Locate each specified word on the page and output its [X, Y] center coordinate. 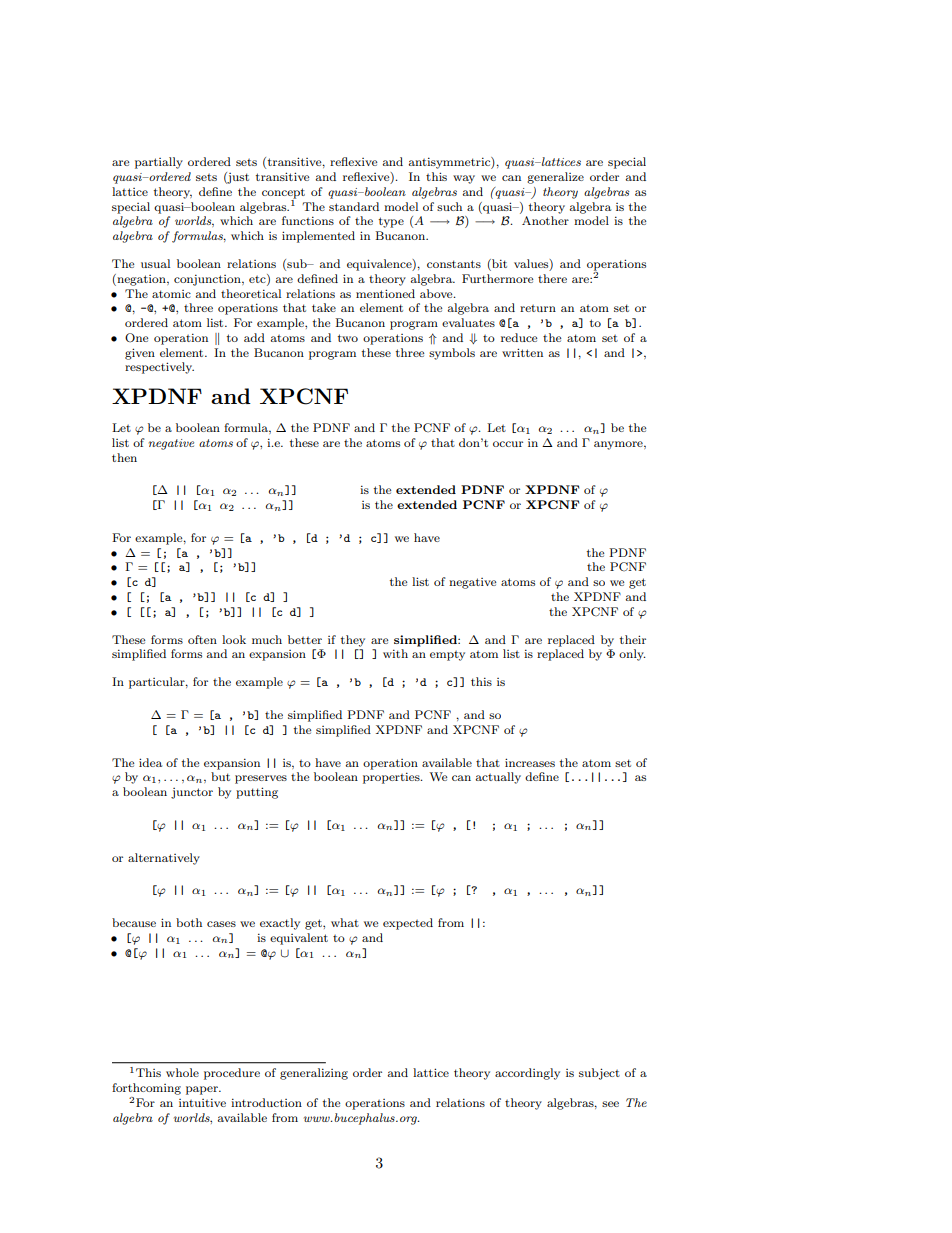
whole [182, 1072]
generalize [555, 178]
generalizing [314, 1074]
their [633, 639]
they [353, 641]
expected [408, 924]
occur [508, 444]
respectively [159, 368]
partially [159, 163]
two [348, 338]
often [202, 639]
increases [530, 762]
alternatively [164, 859]
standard [354, 206]
